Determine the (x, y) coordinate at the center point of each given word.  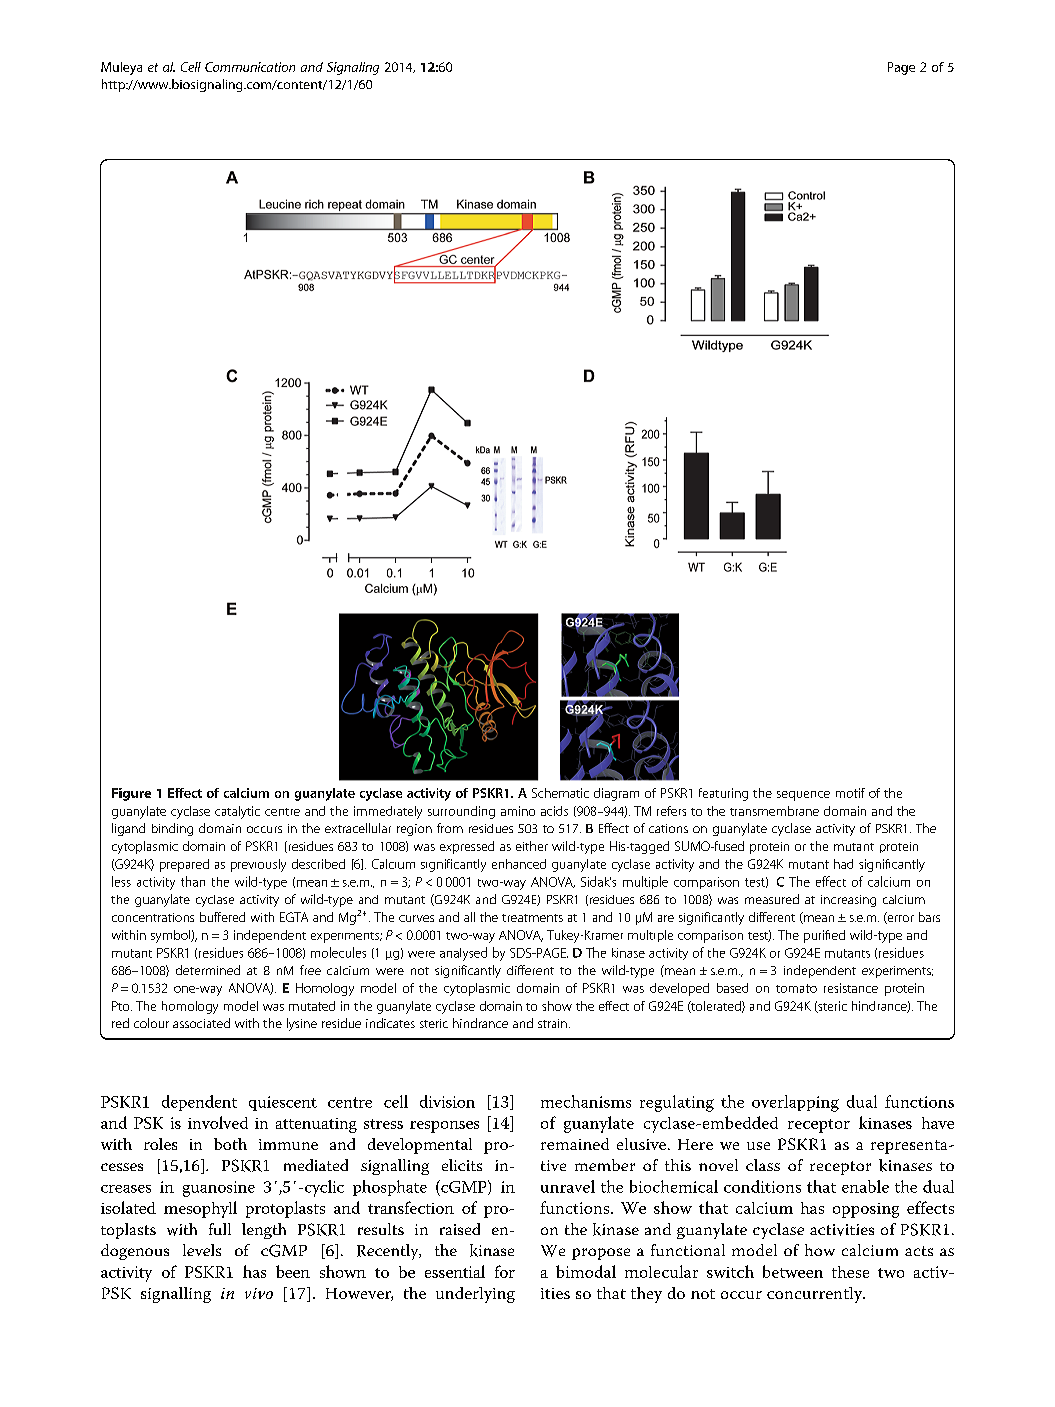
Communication (250, 67)
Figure (131, 794)
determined (208, 970)
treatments (532, 918)
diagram (616, 794)
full (220, 1229)
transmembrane (774, 811)
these (850, 1272)
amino (518, 811)
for (505, 1271)
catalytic (237, 812)
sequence (803, 796)
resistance (851, 988)
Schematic (560, 793)
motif (850, 793)
